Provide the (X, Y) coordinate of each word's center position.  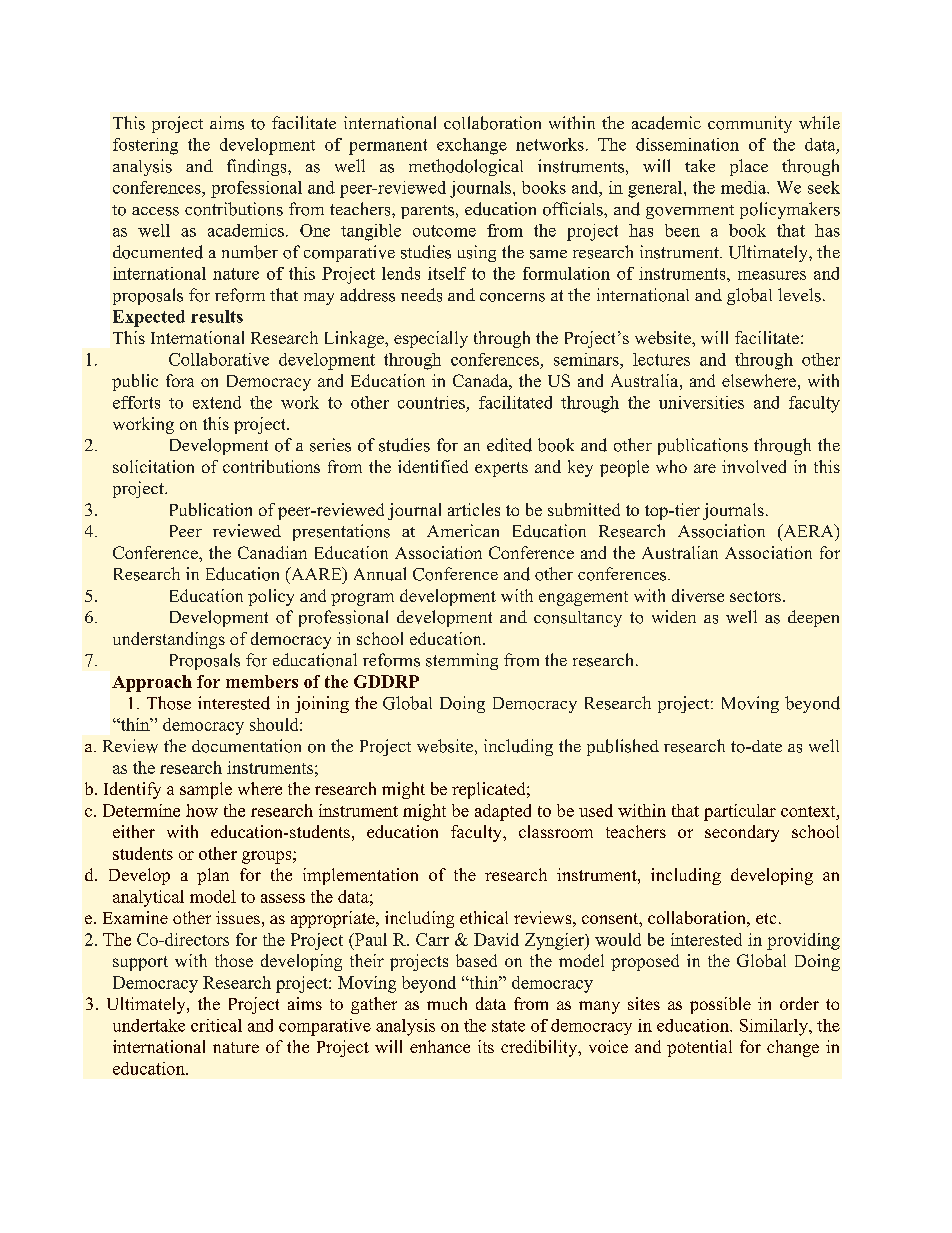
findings (258, 167)
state (508, 1026)
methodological (466, 167)
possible (720, 1005)
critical (216, 1025)
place (749, 167)
